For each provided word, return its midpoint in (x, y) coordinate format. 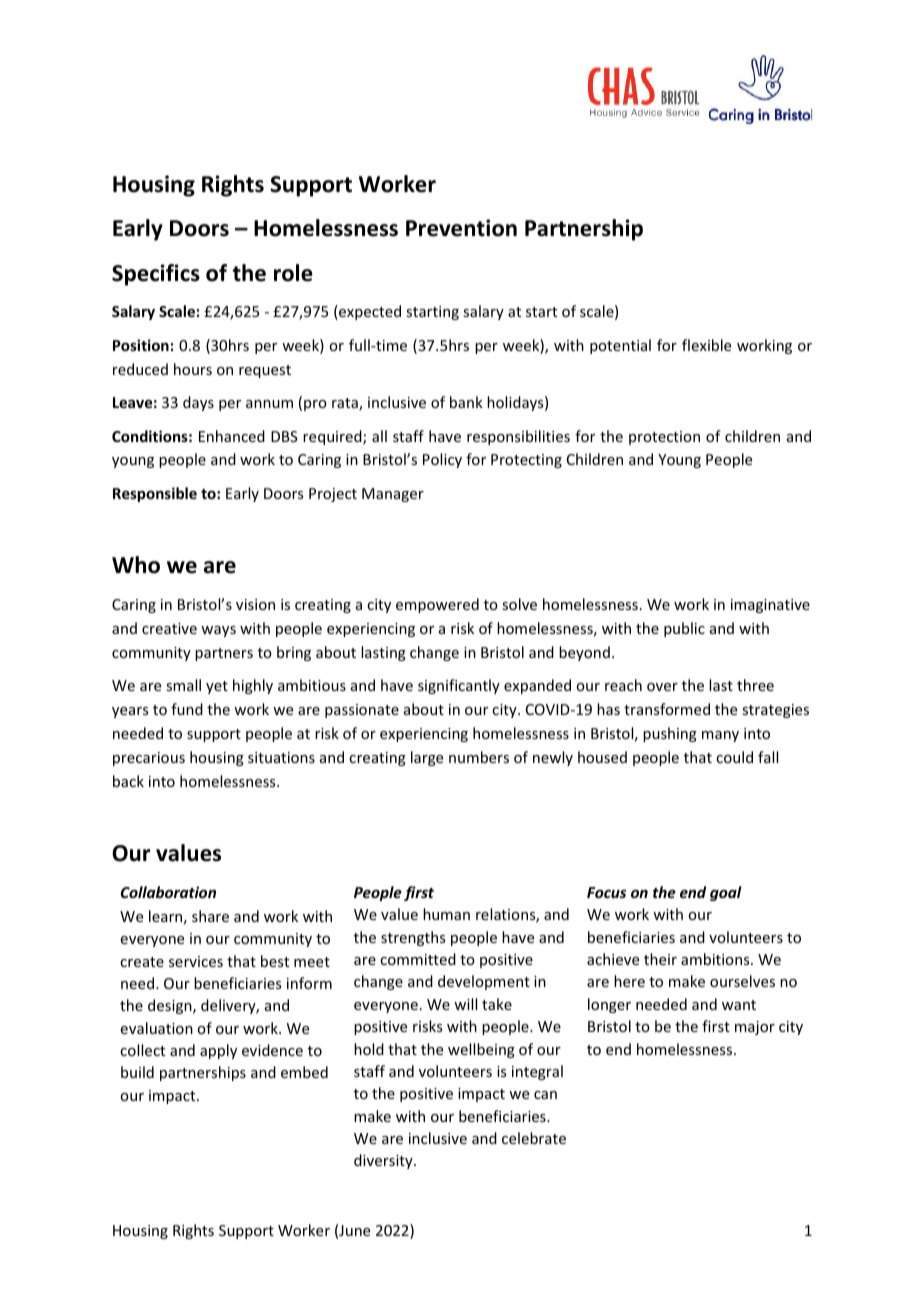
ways (218, 631)
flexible (706, 345)
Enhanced (232, 436)
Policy (442, 460)
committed (418, 959)
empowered (437, 605)
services (196, 961)
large (427, 758)
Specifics (156, 275)
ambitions (716, 959)
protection (664, 438)
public (684, 629)
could (734, 757)
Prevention (461, 228)
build (137, 1072)
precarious (149, 759)
